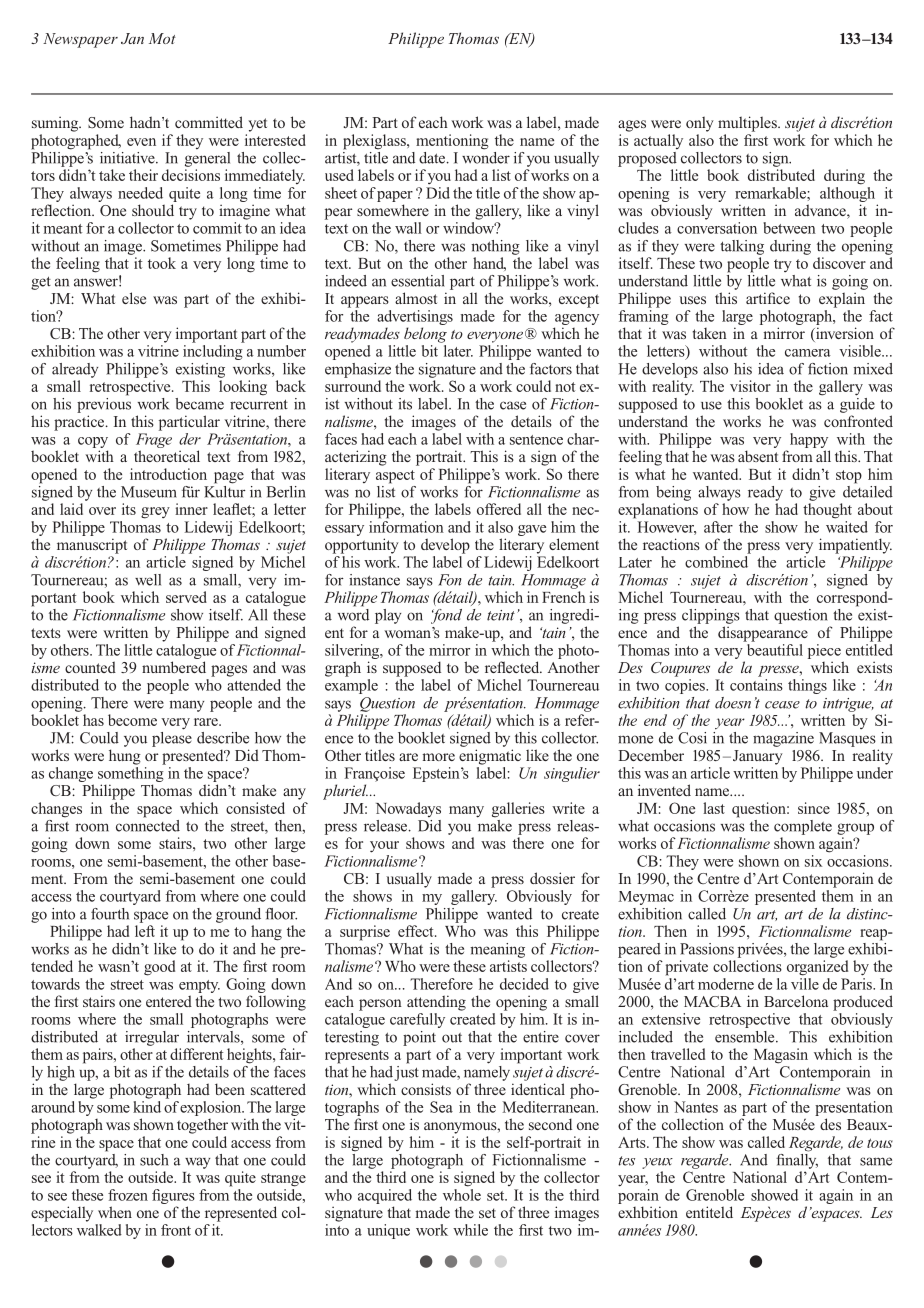 Image resolution: width=924 pixels, height=1308 pixels. Describe the element at coordinates (446, 616) in the document. I see `fond` at that location.
